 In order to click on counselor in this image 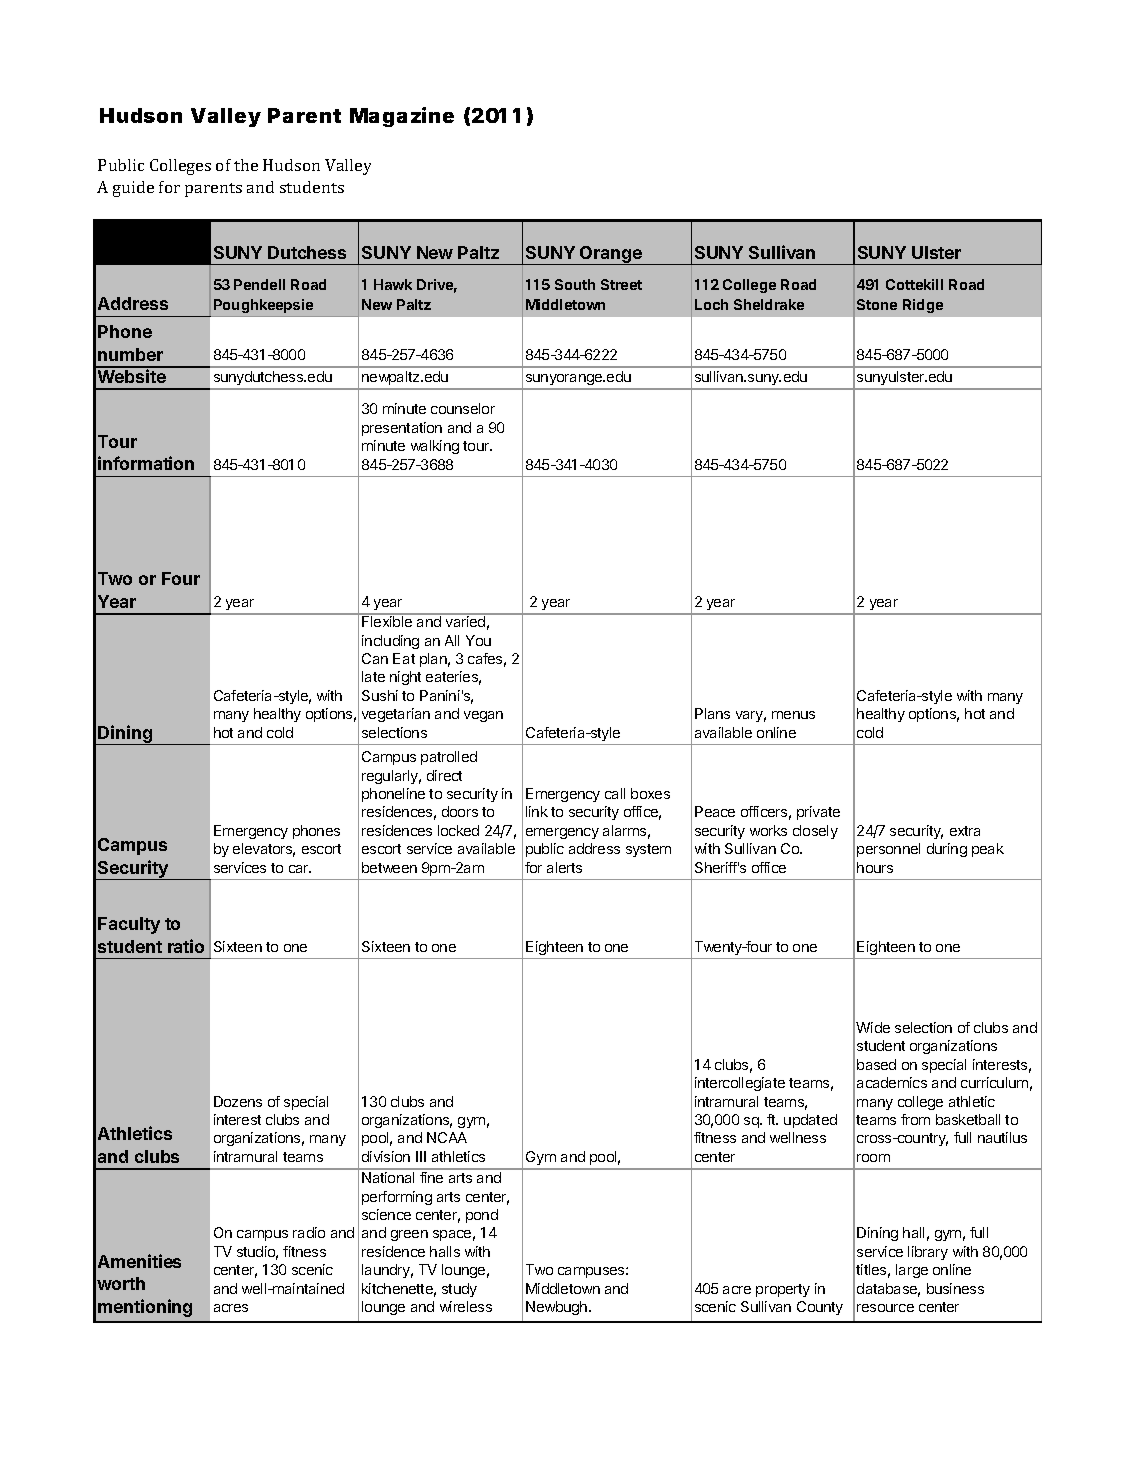, I will do `click(463, 408)`.
